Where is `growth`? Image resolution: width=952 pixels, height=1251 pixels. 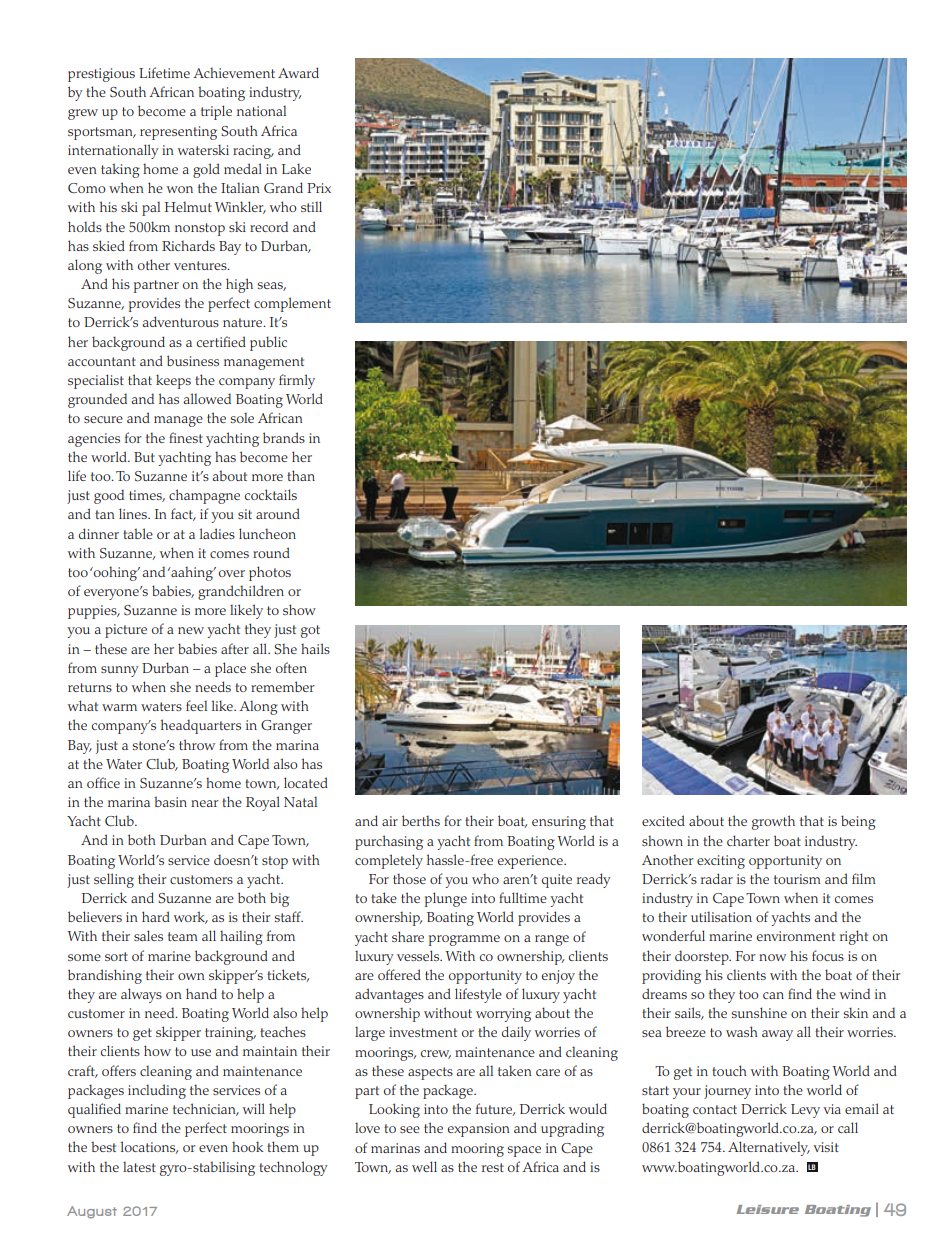
growth is located at coordinates (773, 822).
